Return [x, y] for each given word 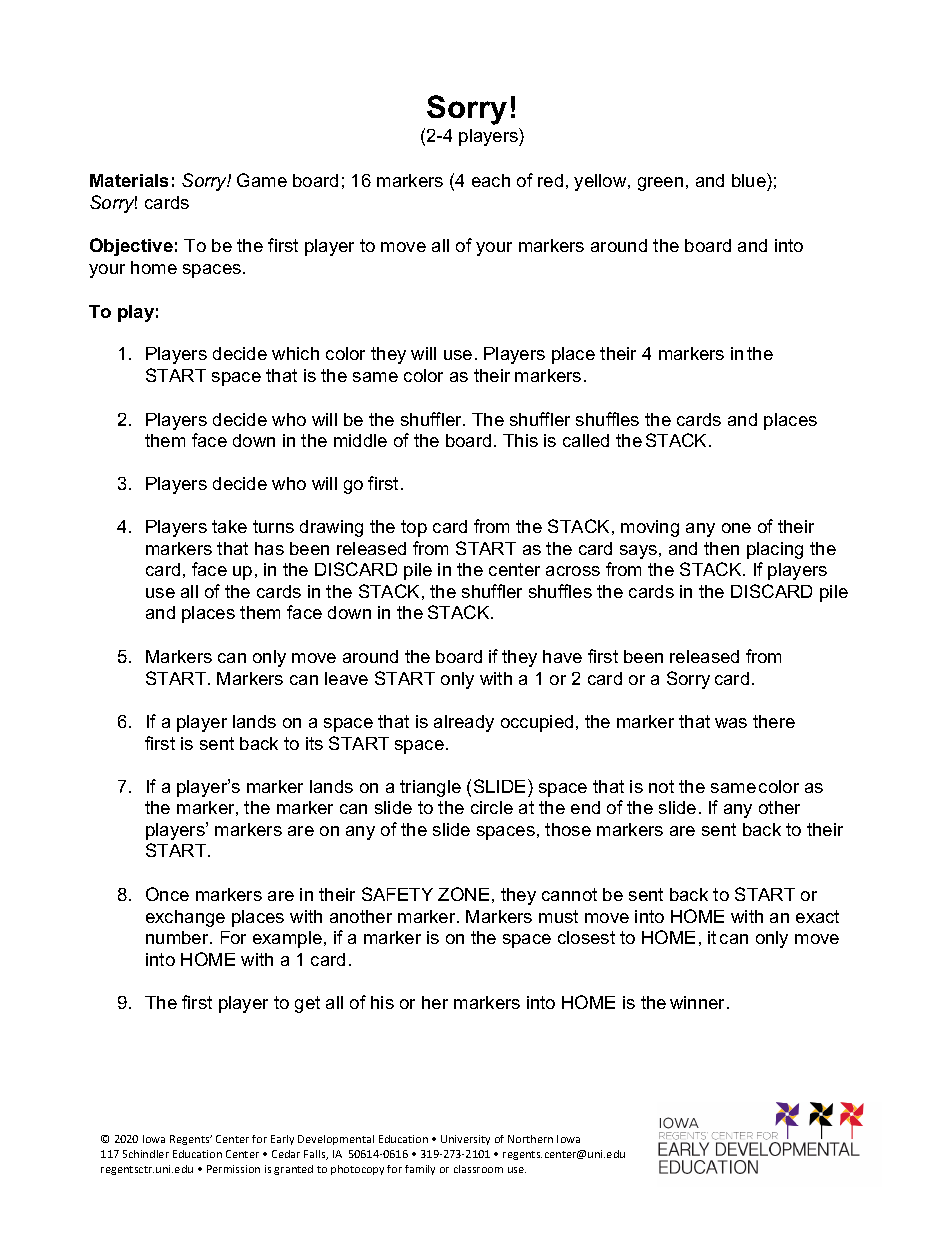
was [731, 723]
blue [750, 180]
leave [346, 678]
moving [650, 528]
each [491, 180]
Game [262, 180]
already [464, 723]
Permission [233, 1169]
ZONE [463, 894]
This [520, 440]
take [229, 526]
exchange [185, 918]
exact [817, 916]
